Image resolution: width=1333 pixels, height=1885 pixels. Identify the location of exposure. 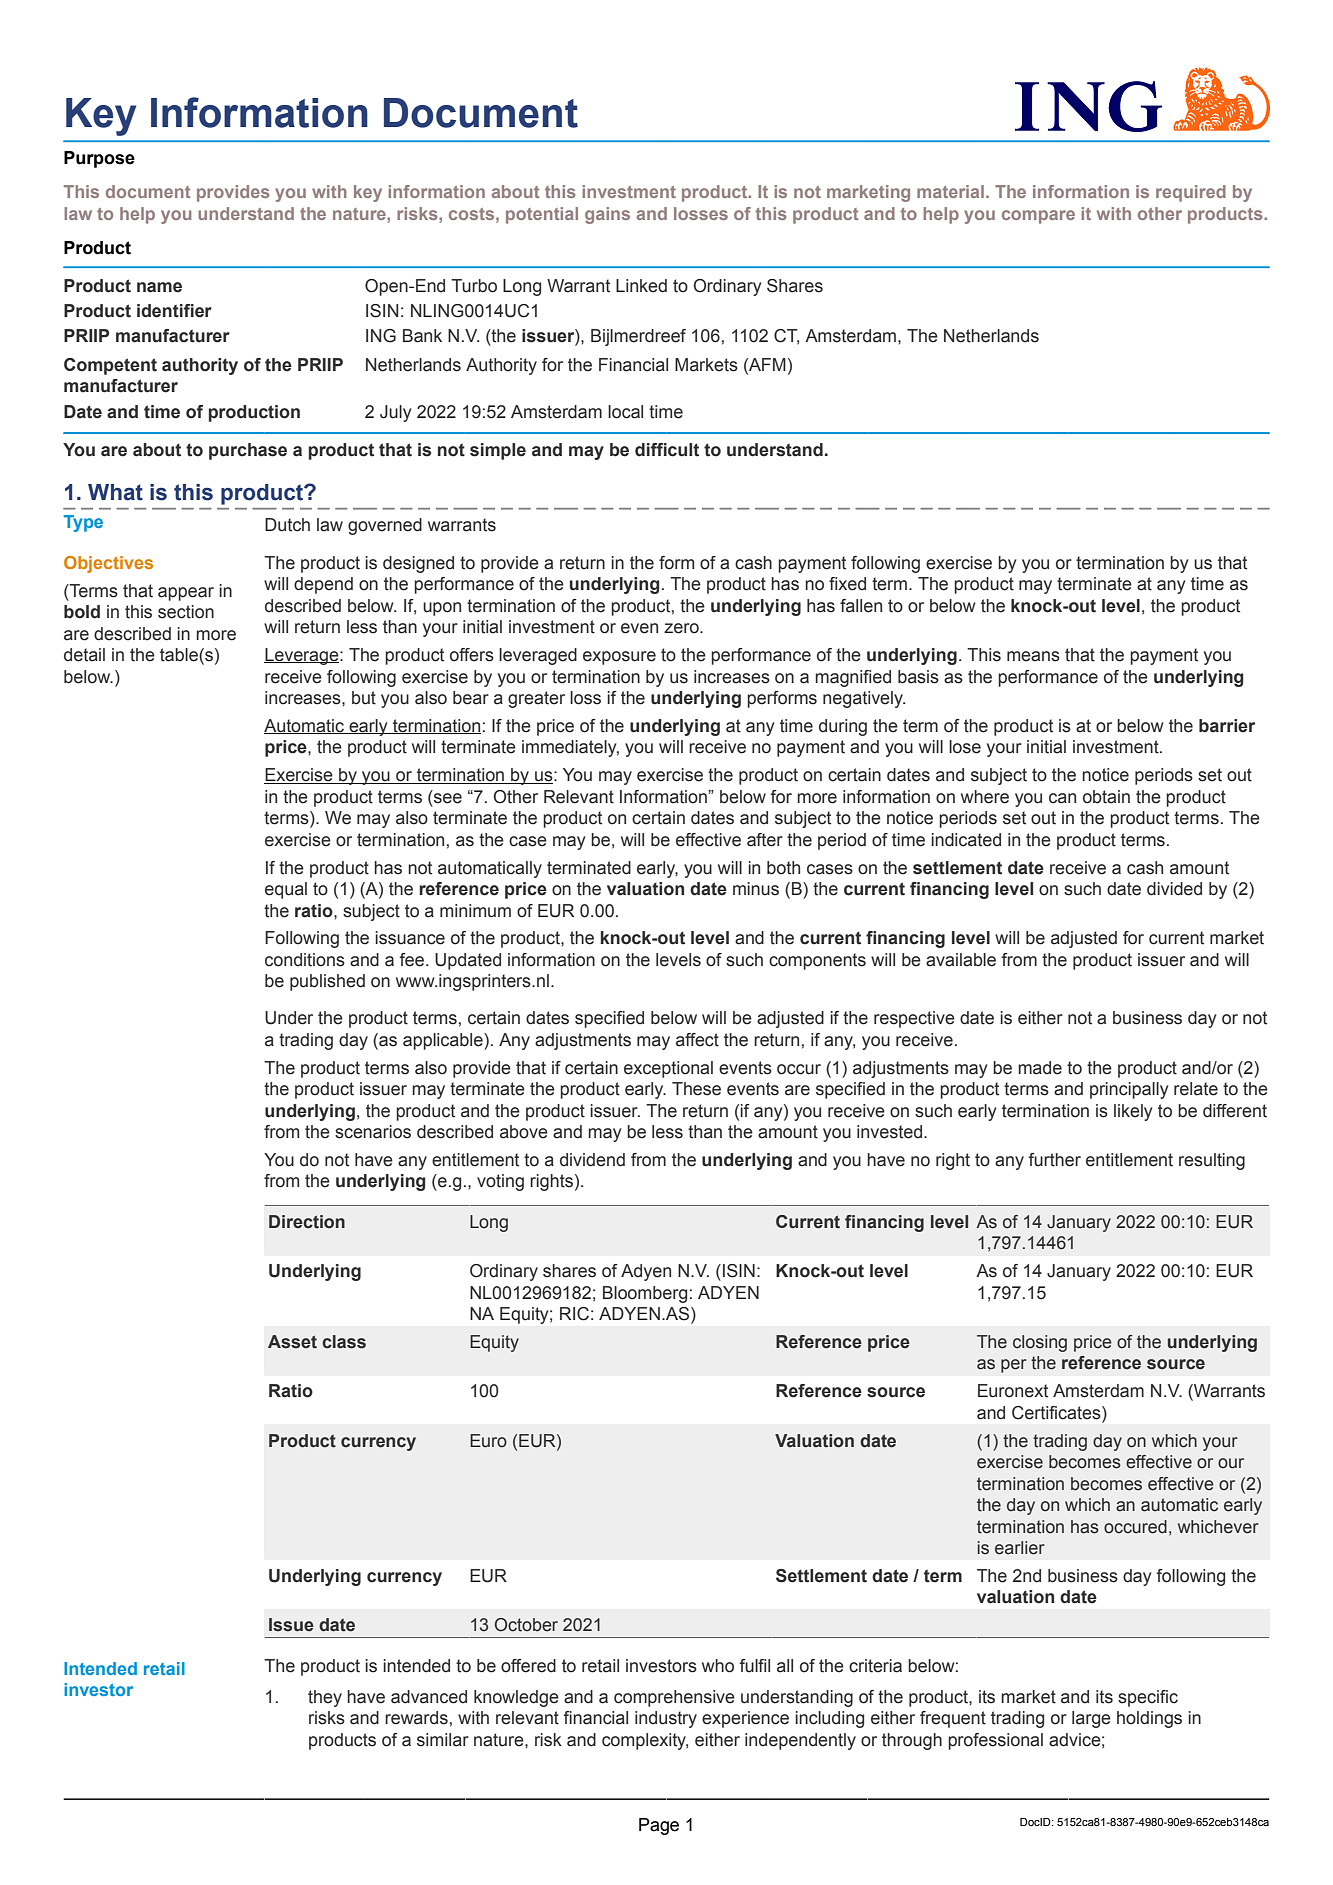
(619, 658).
